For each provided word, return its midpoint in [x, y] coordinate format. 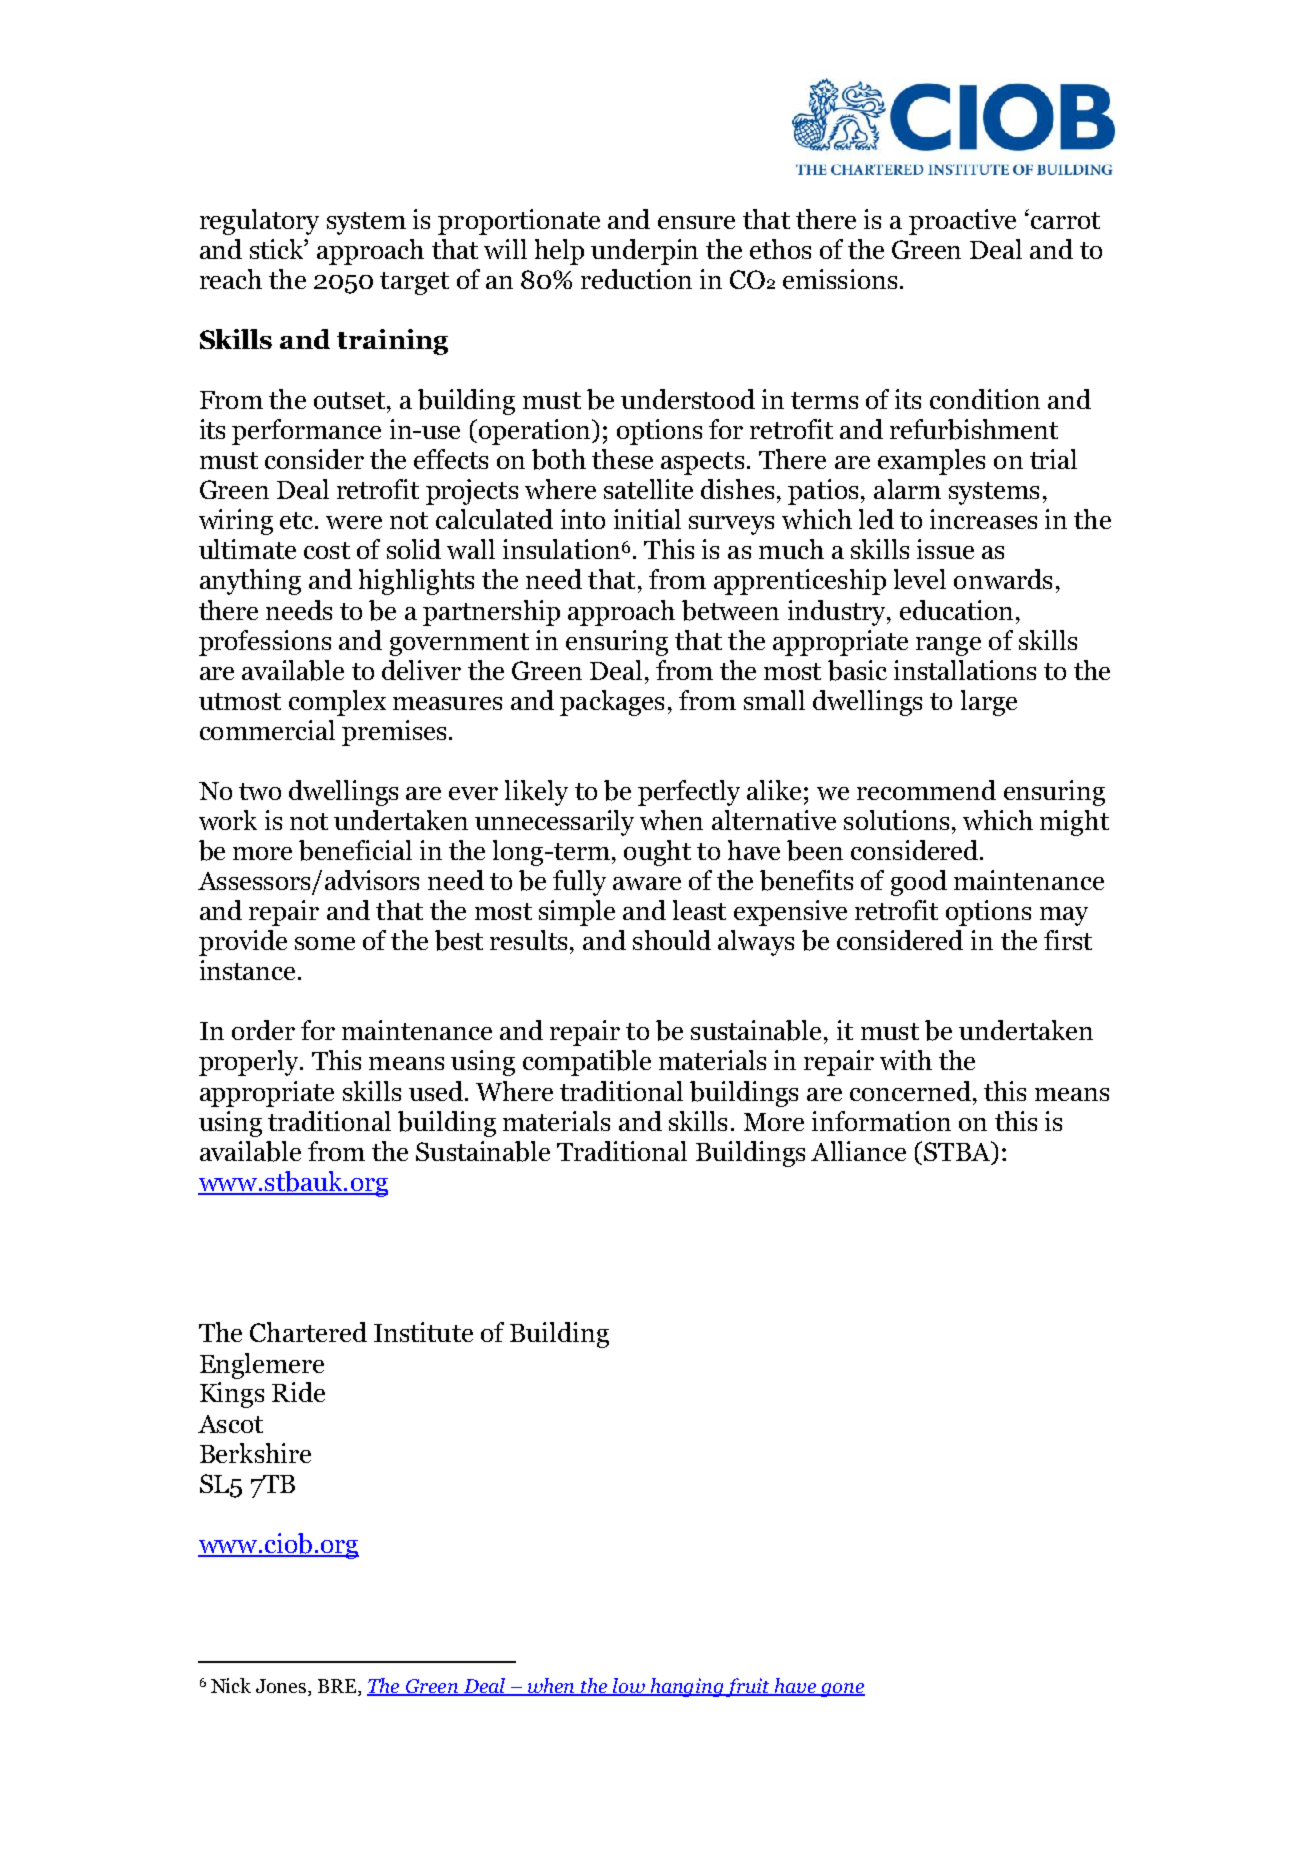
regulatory [259, 222]
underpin [644, 252]
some [325, 943]
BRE [338, 1686]
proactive [962, 222]
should [672, 940]
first [1068, 940]
